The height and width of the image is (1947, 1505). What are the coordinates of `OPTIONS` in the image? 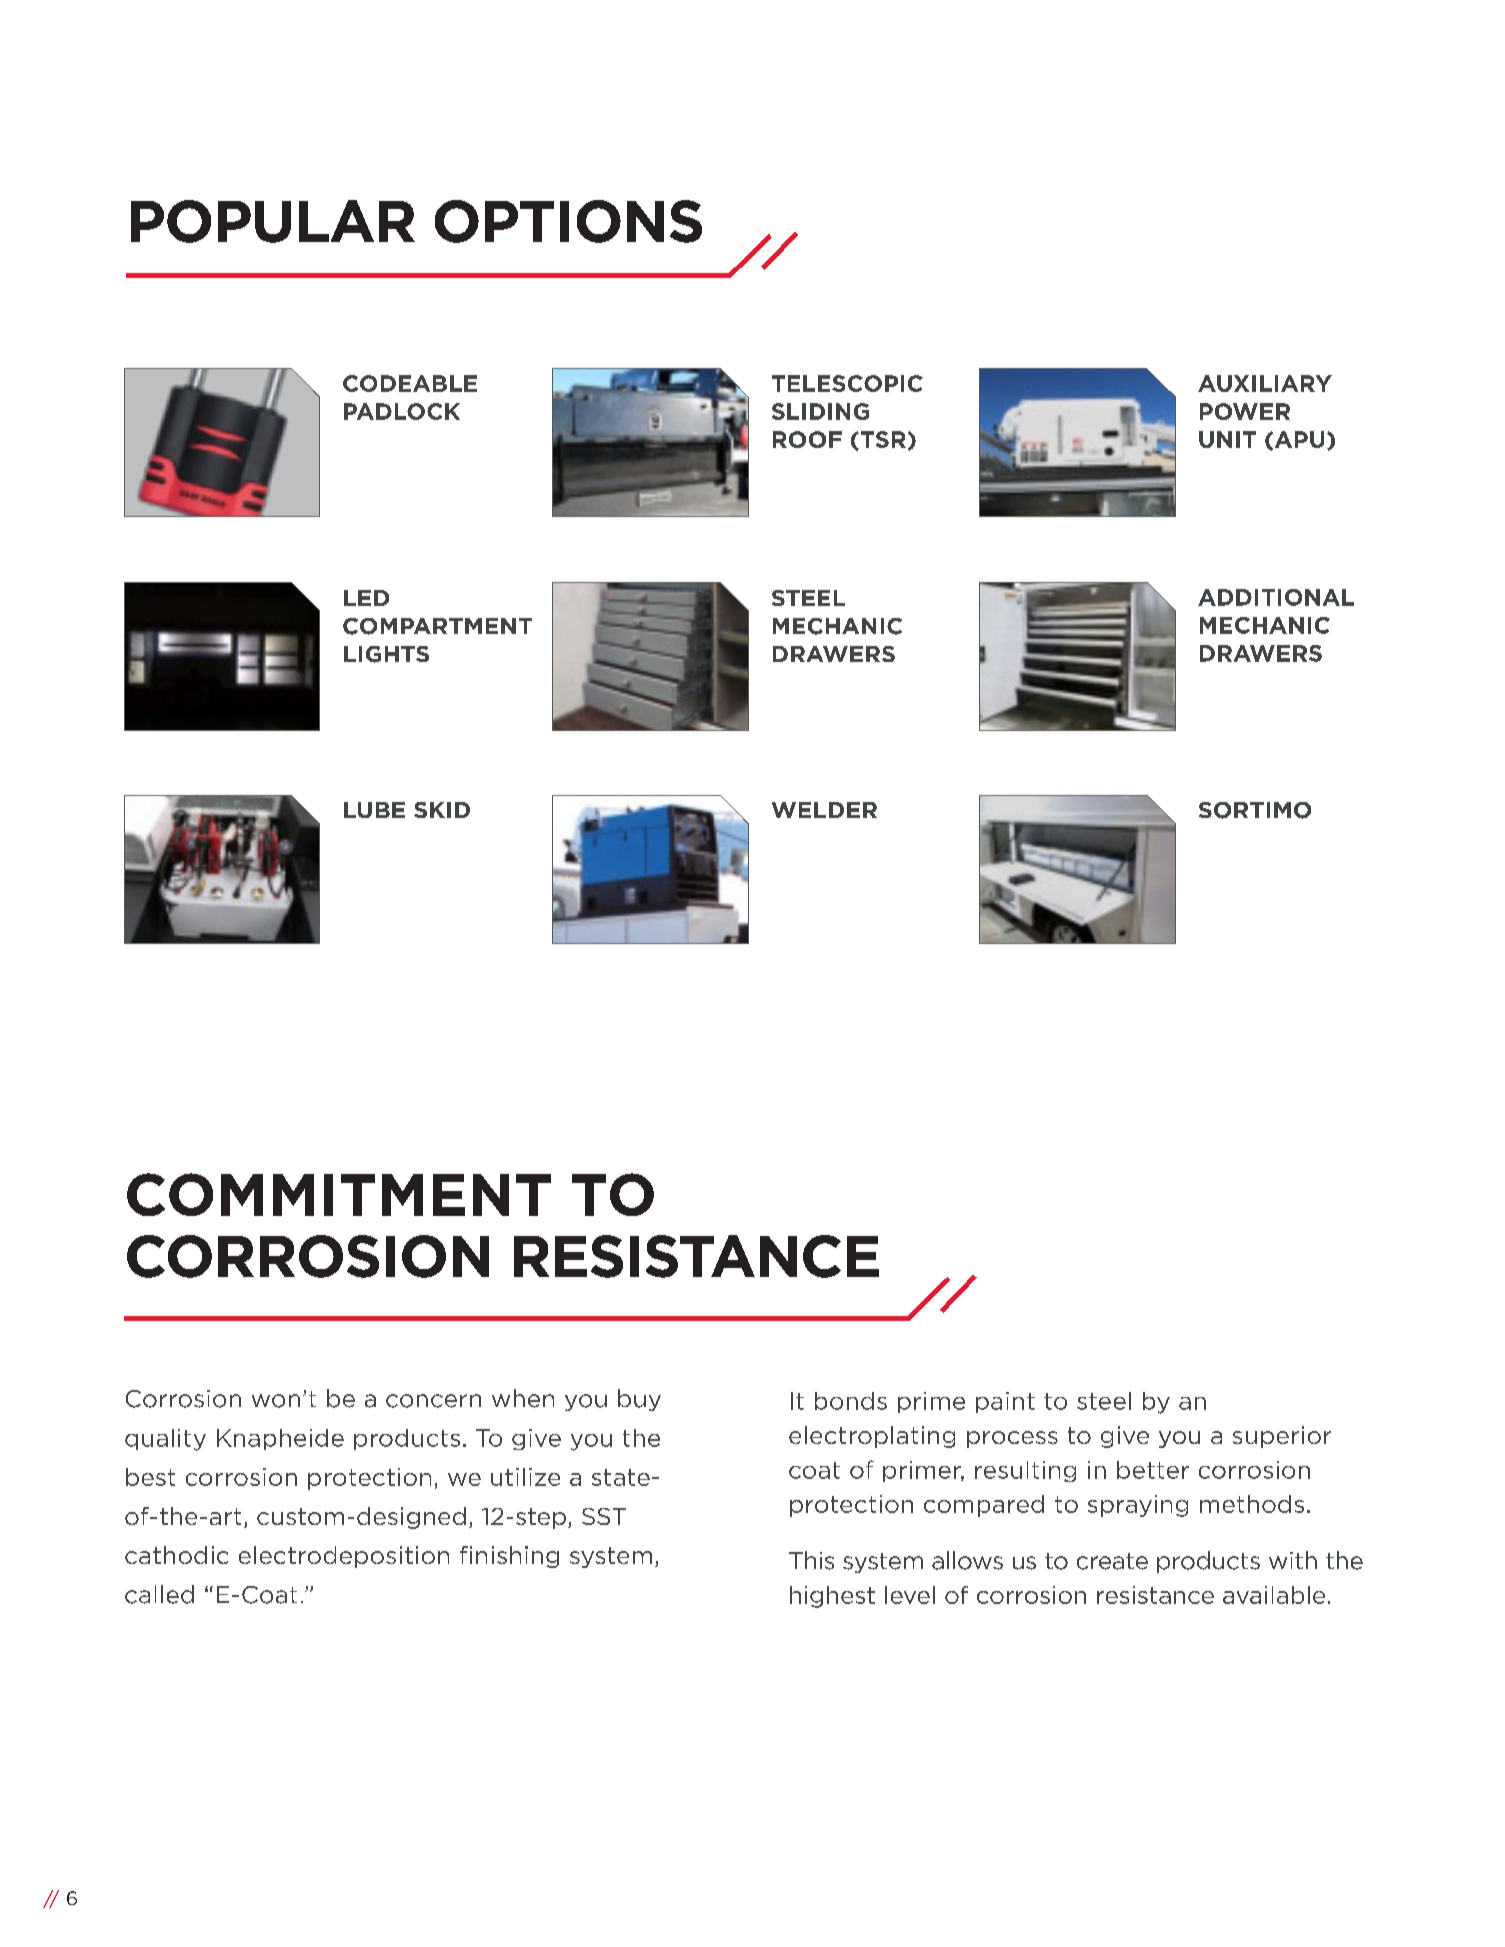 It's located at (568, 221).
